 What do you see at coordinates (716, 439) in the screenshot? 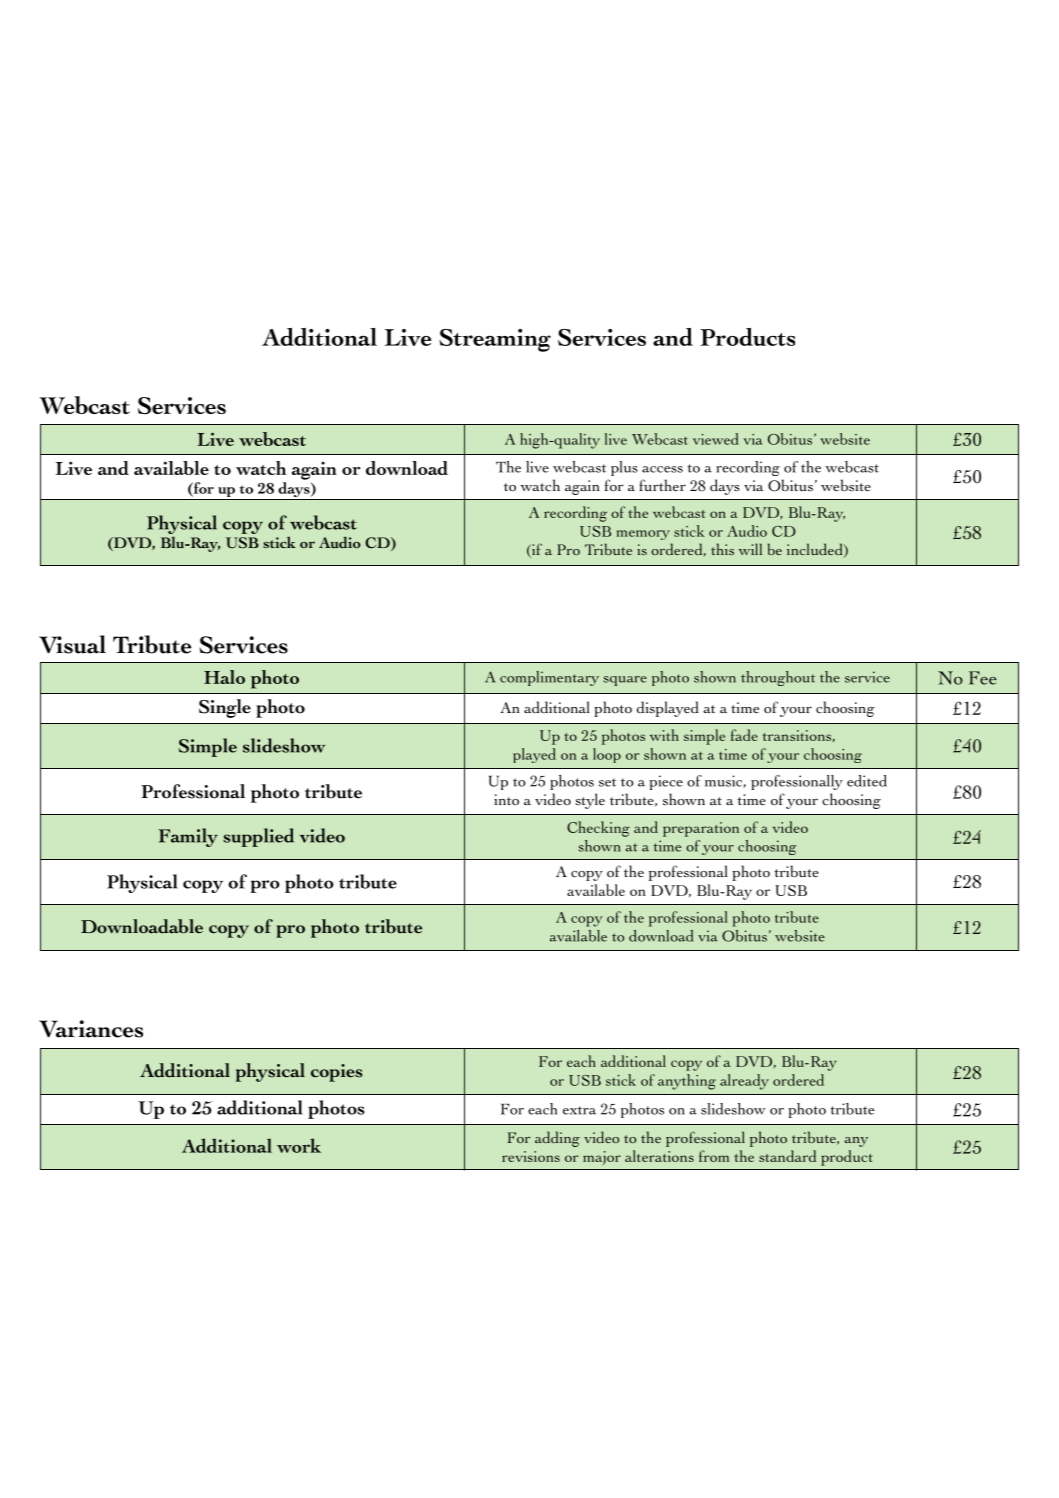
I see `viewed` at bounding box center [716, 439].
